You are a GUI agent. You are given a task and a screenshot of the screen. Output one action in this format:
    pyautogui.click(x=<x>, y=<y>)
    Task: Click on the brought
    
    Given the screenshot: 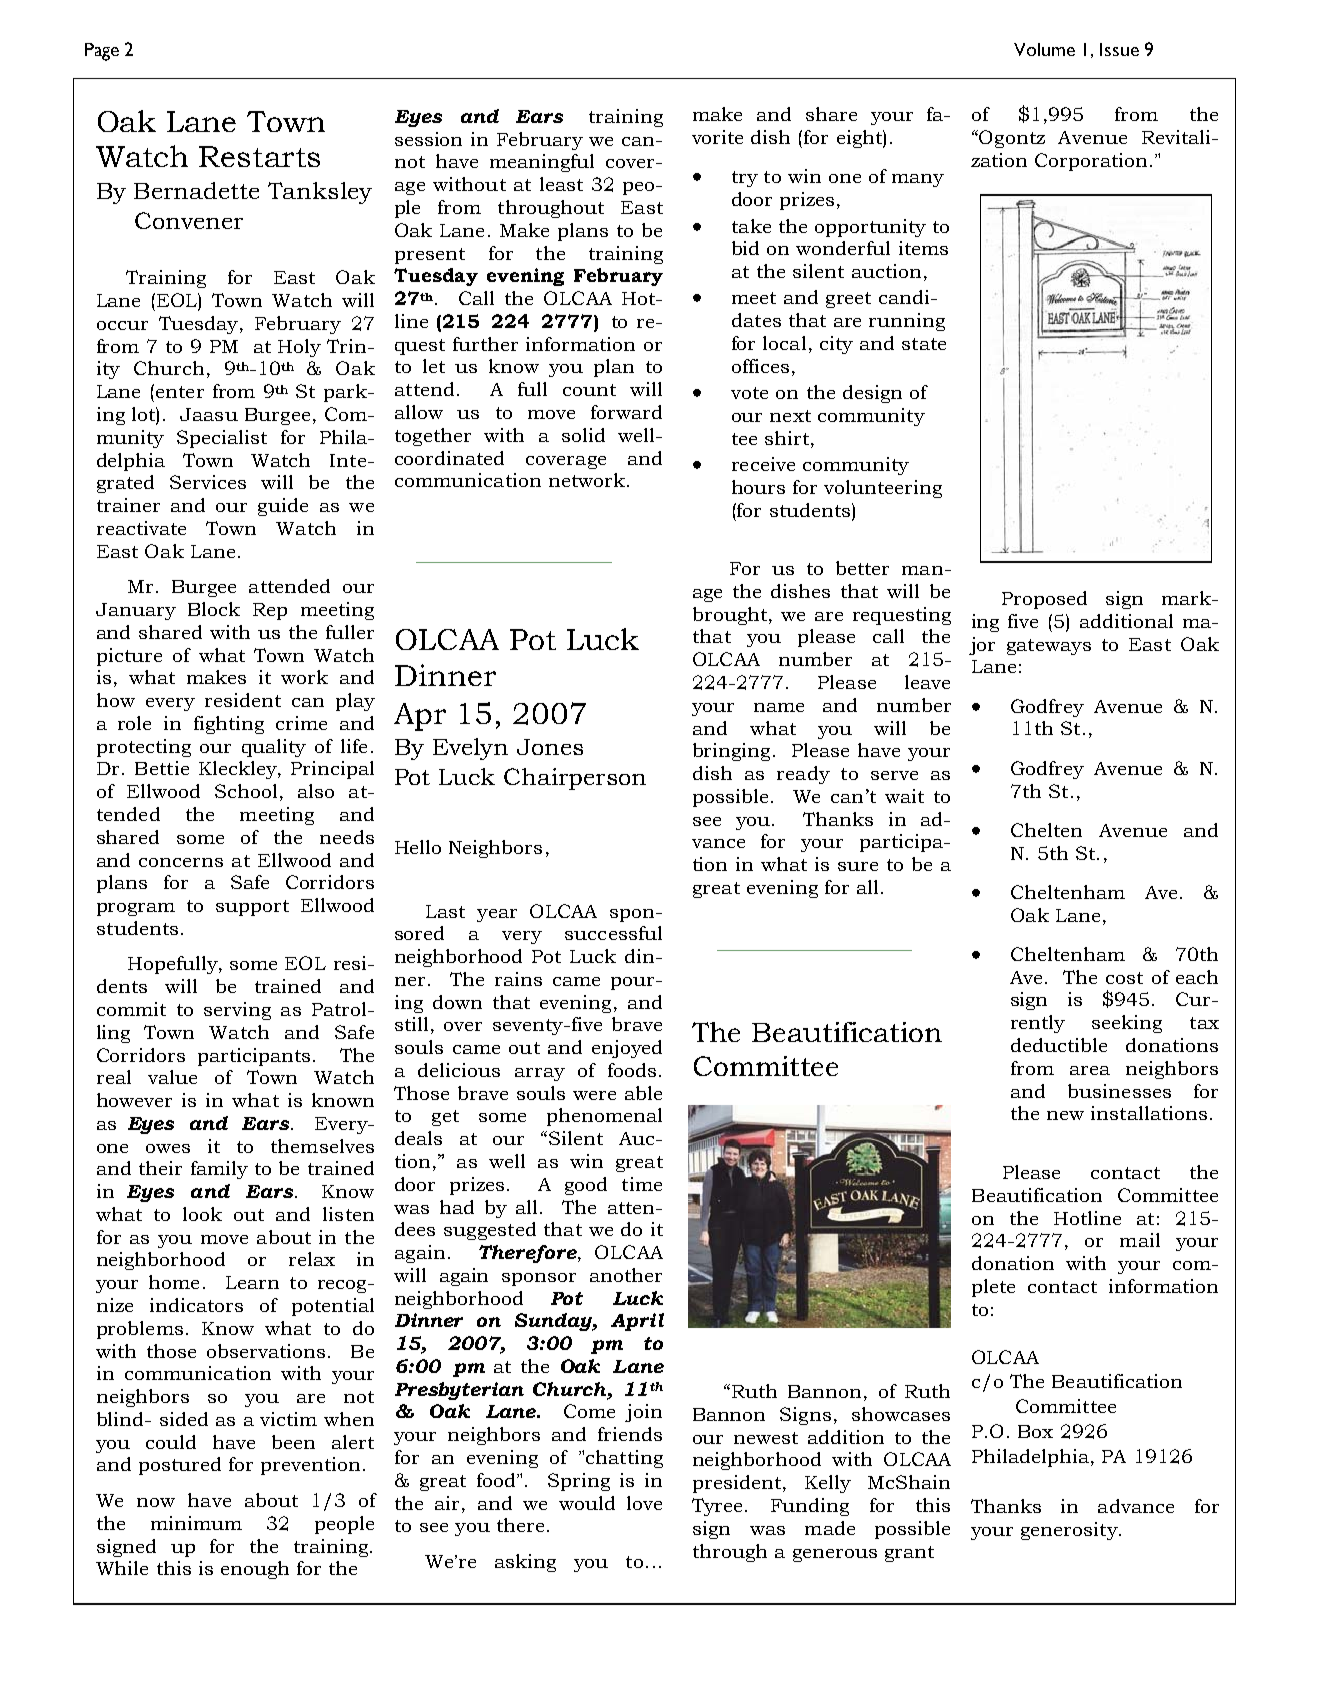 What is the action you would take?
    pyautogui.click(x=731, y=616)
